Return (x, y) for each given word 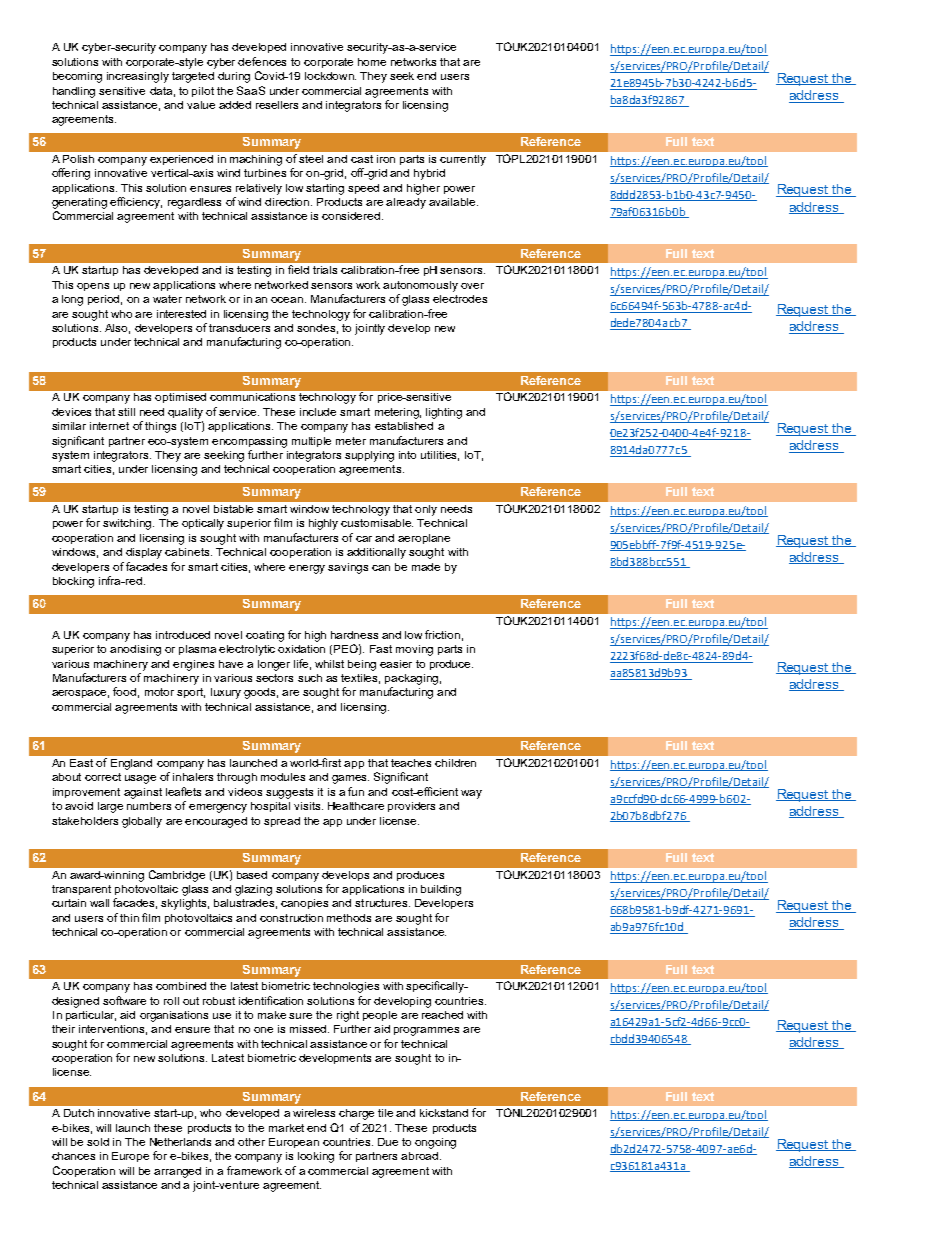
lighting (444, 413)
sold (98, 1142)
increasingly (138, 77)
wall (99, 903)
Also (117, 329)
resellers (277, 105)
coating (265, 636)
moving (414, 650)
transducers (239, 328)
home (372, 62)
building (441, 890)
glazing (253, 890)
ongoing (435, 1143)
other (251, 1142)
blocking (73, 582)
